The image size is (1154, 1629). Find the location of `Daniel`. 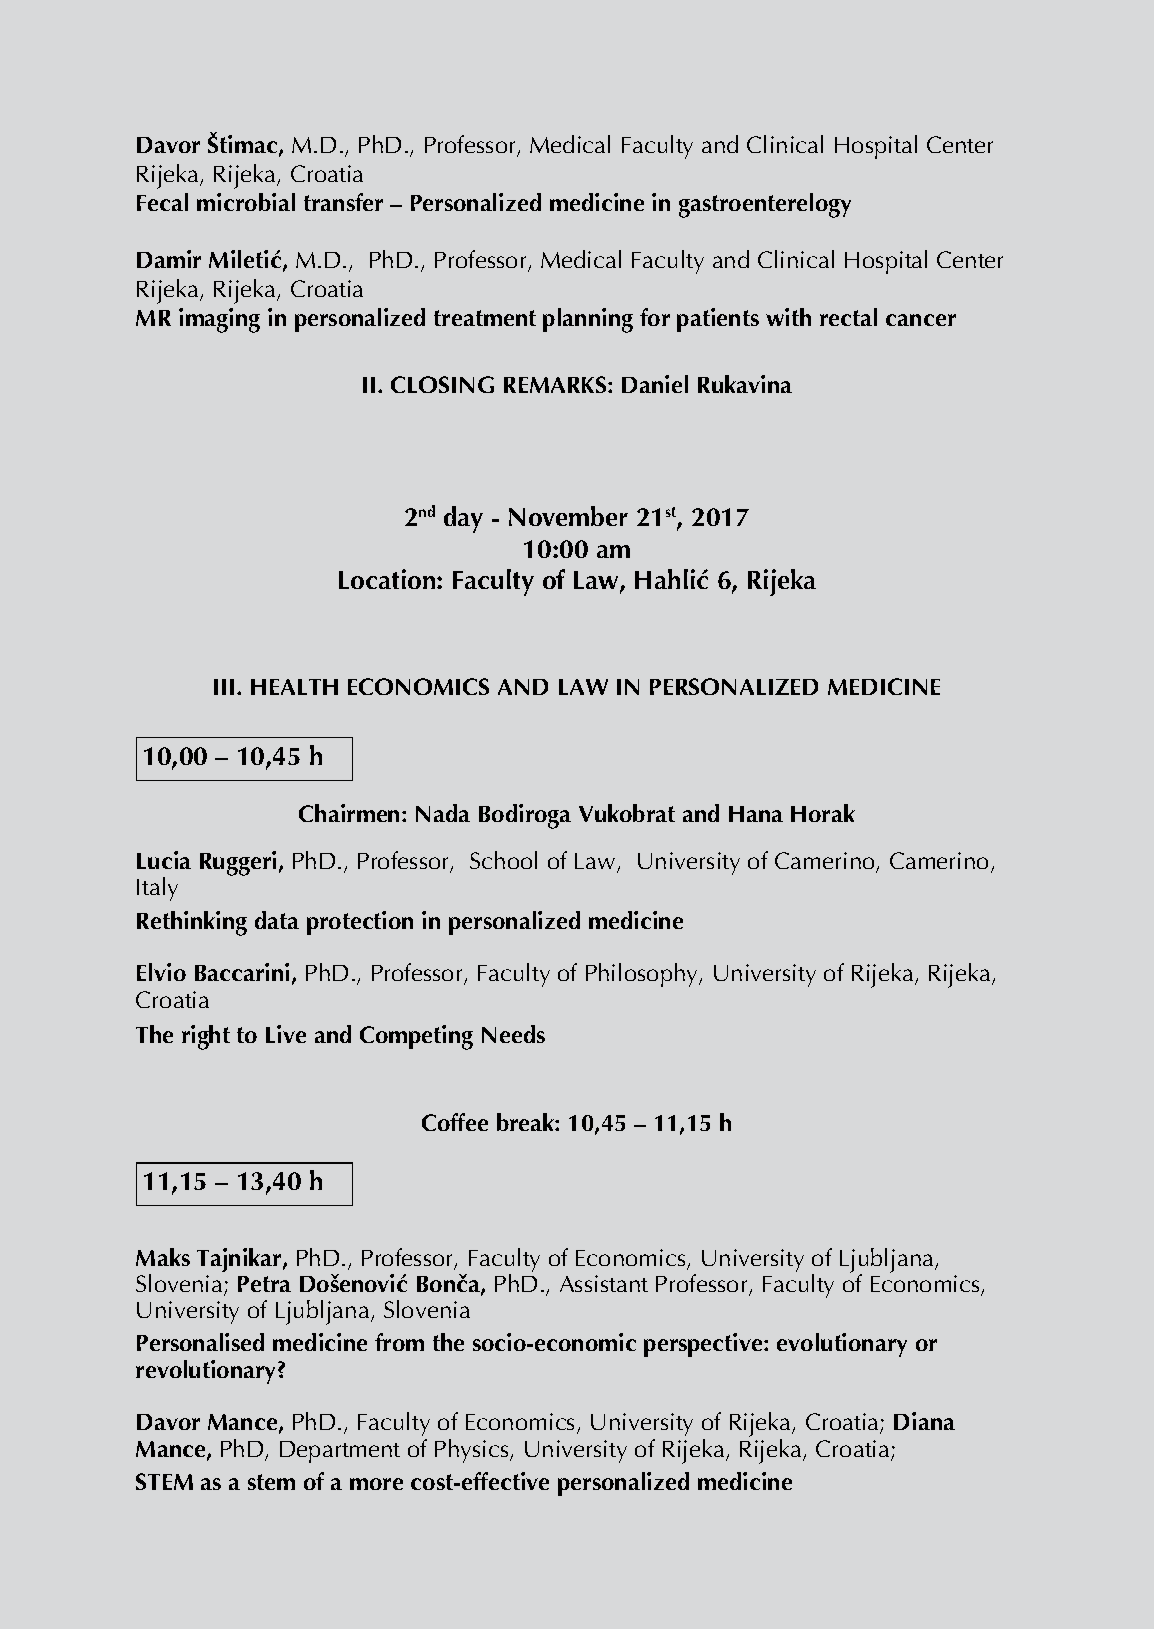

Daniel is located at coordinates (655, 384).
